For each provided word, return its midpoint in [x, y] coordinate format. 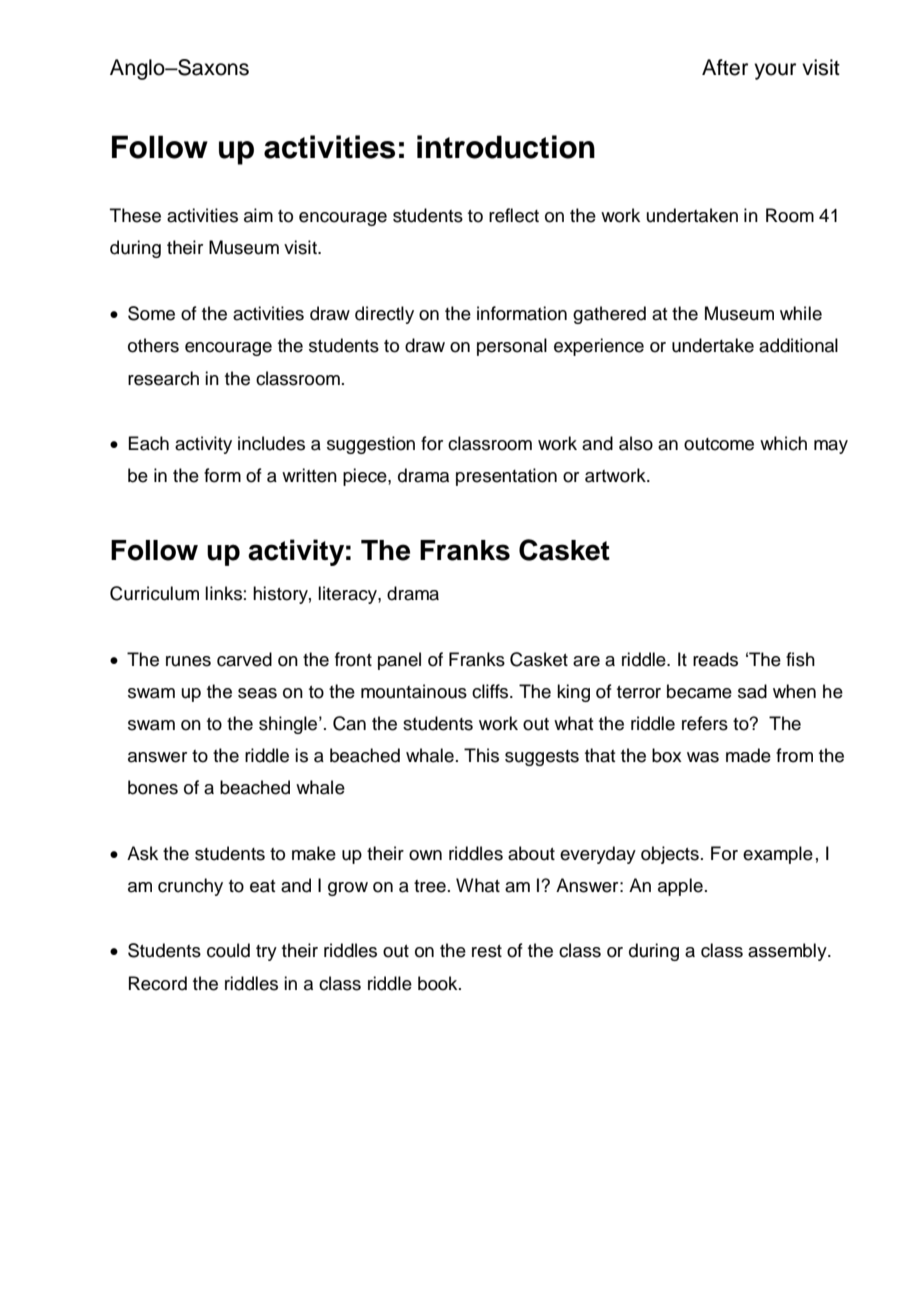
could [228, 950]
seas [257, 693]
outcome [719, 444]
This [481, 755]
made [748, 755]
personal [512, 347]
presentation [506, 477]
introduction [506, 147]
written [309, 475]
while [801, 313]
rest [487, 951]
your [775, 71]
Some [151, 313]
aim [258, 215]
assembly [788, 952]
